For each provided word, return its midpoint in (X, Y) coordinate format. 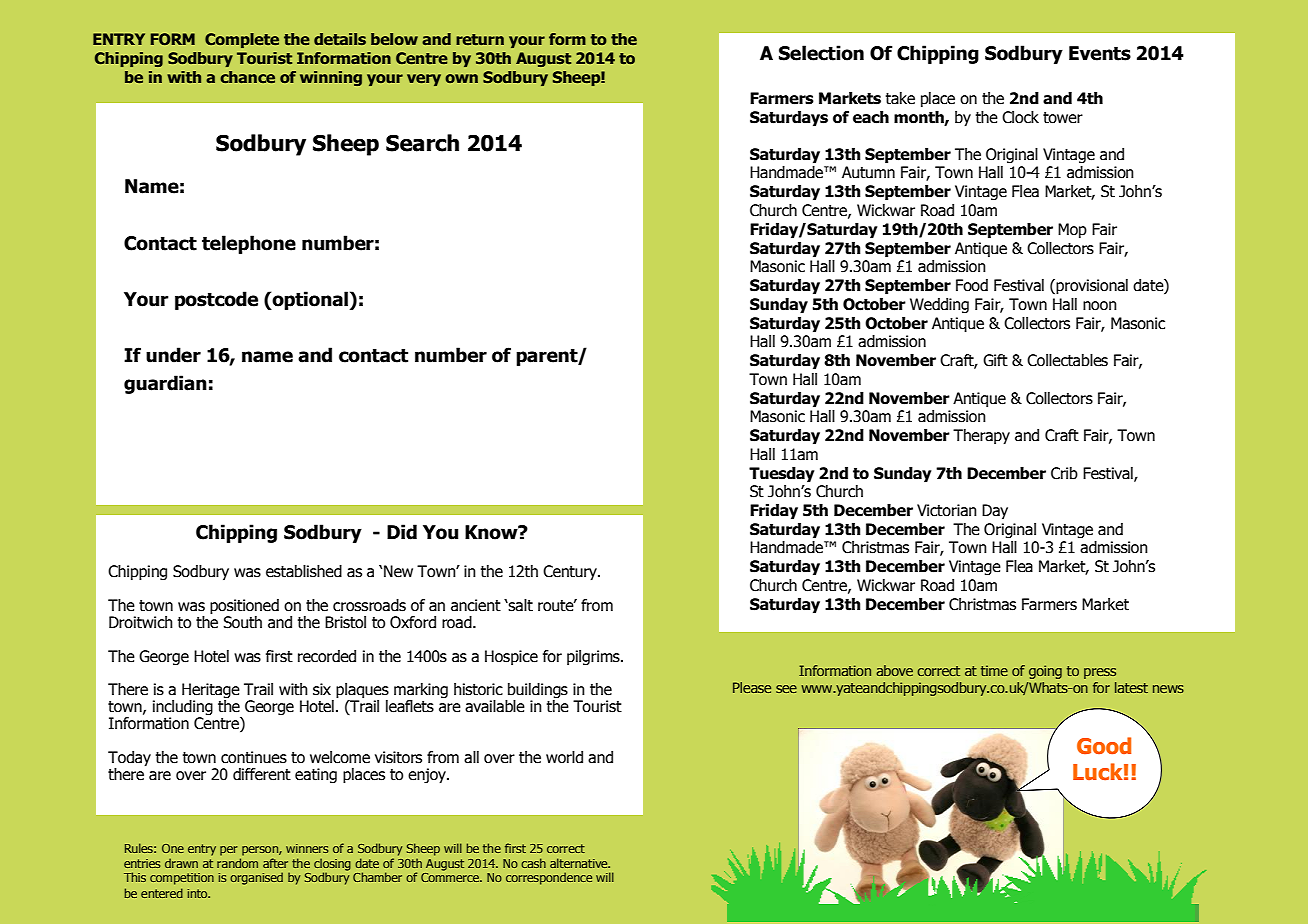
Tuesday (782, 475)
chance (247, 77)
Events (1100, 53)
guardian (165, 384)
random (237, 863)
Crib (1064, 473)
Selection (821, 53)
